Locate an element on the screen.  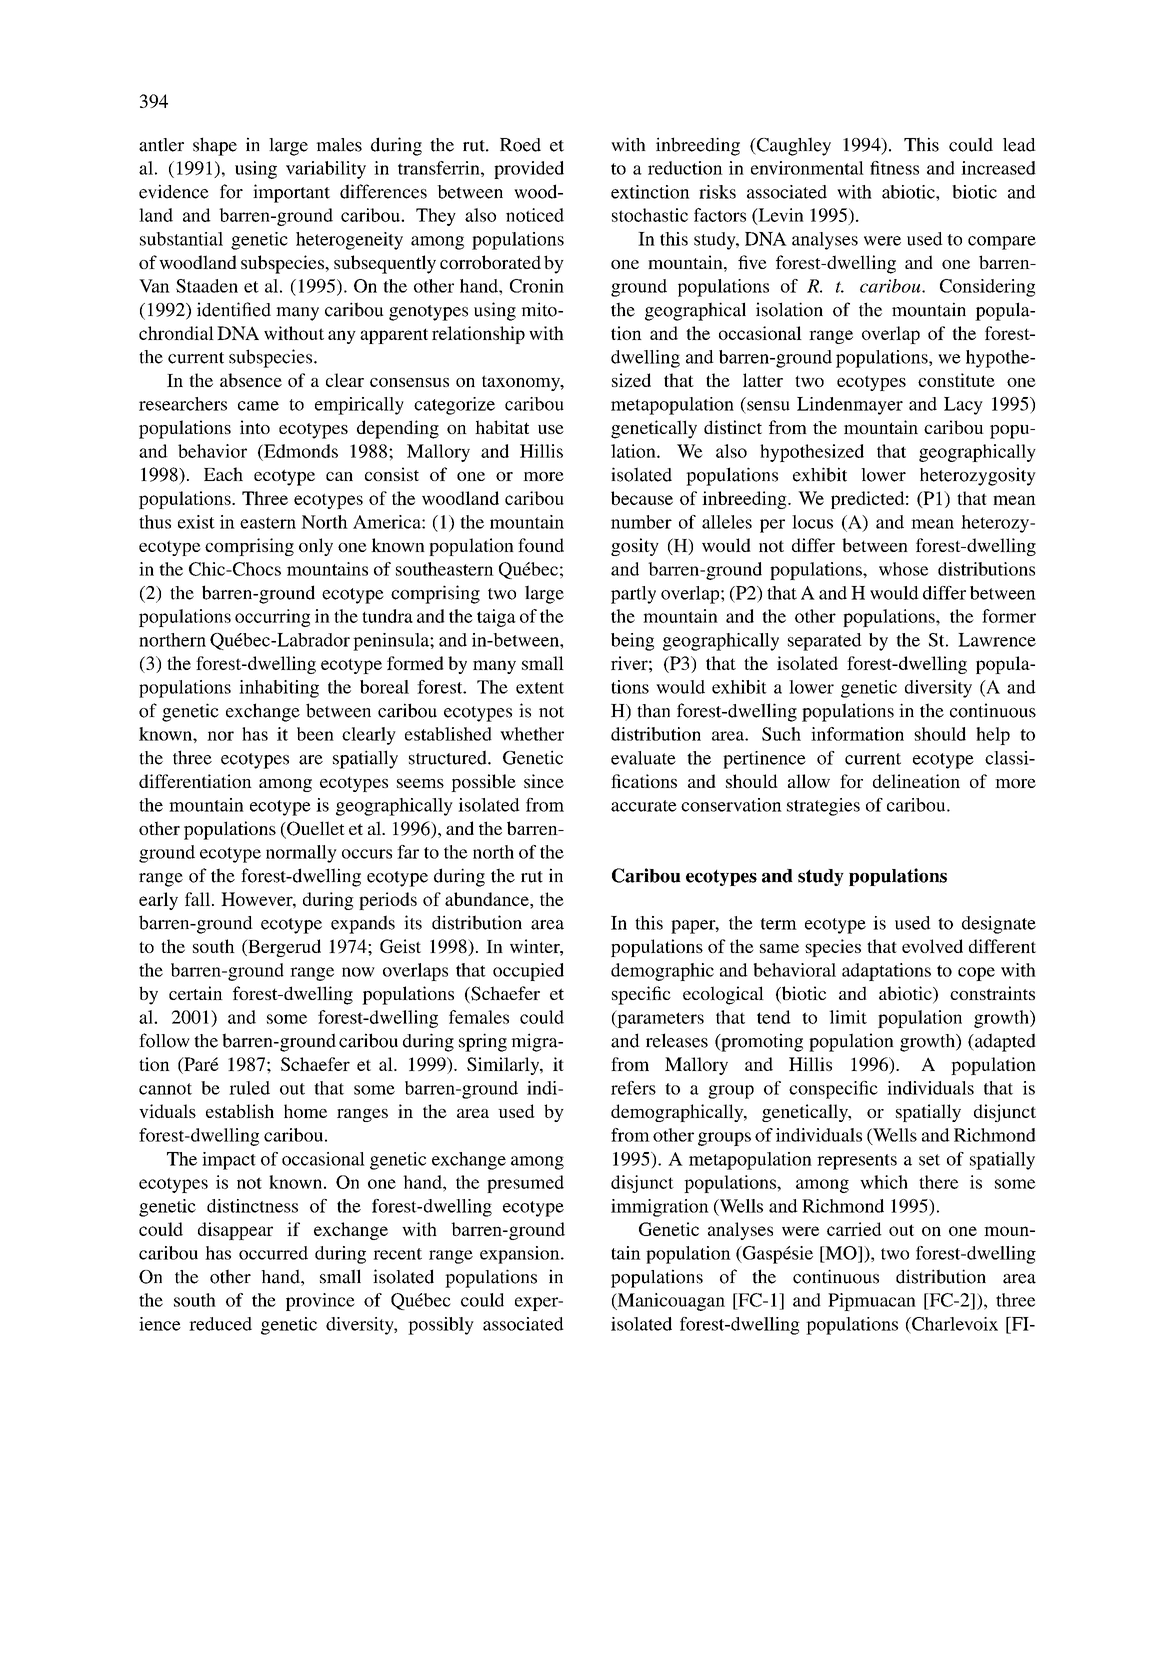
carried is located at coordinates (854, 1229).
